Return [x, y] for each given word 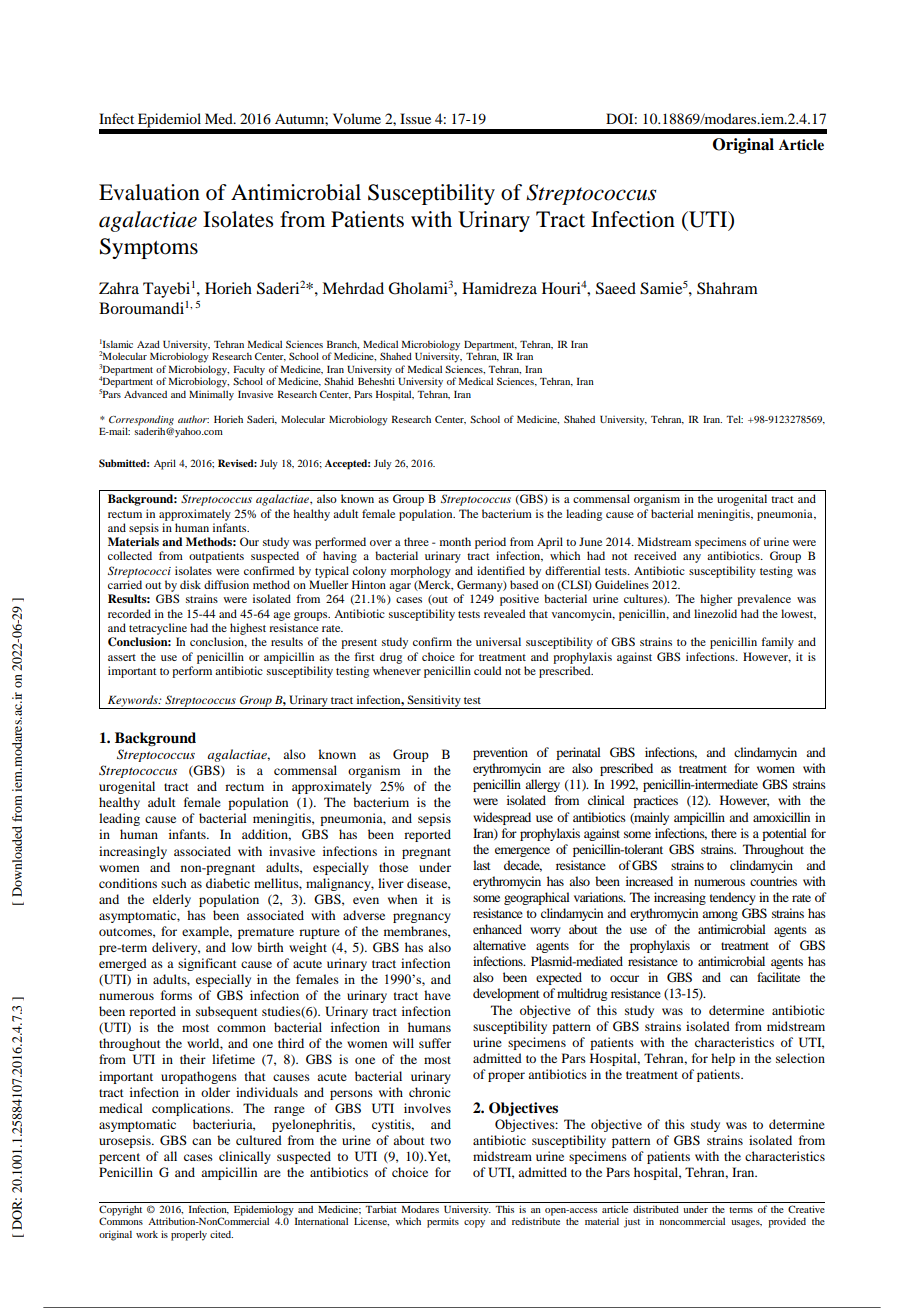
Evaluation [149, 192]
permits [443, 1223]
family [777, 643]
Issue [415, 118]
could [487, 670]
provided [787, 1223]
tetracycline [158, 629]
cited [221, 1234]
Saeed [616, 288]
